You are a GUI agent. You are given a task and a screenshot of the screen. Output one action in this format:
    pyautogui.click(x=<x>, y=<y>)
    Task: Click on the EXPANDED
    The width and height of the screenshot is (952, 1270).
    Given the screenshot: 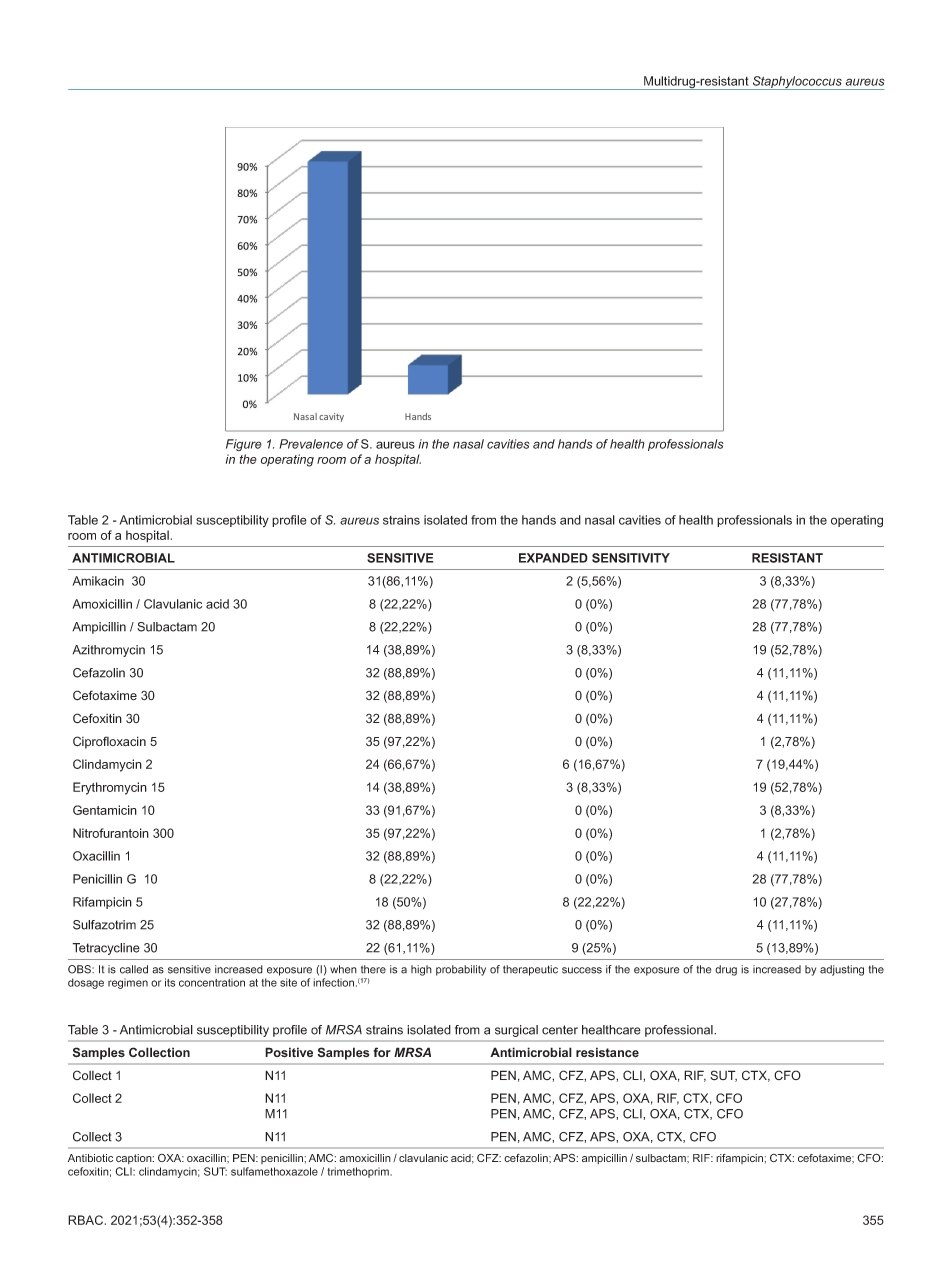 What is the action you would take?
    pyautogui.click(x=553, y=558)
